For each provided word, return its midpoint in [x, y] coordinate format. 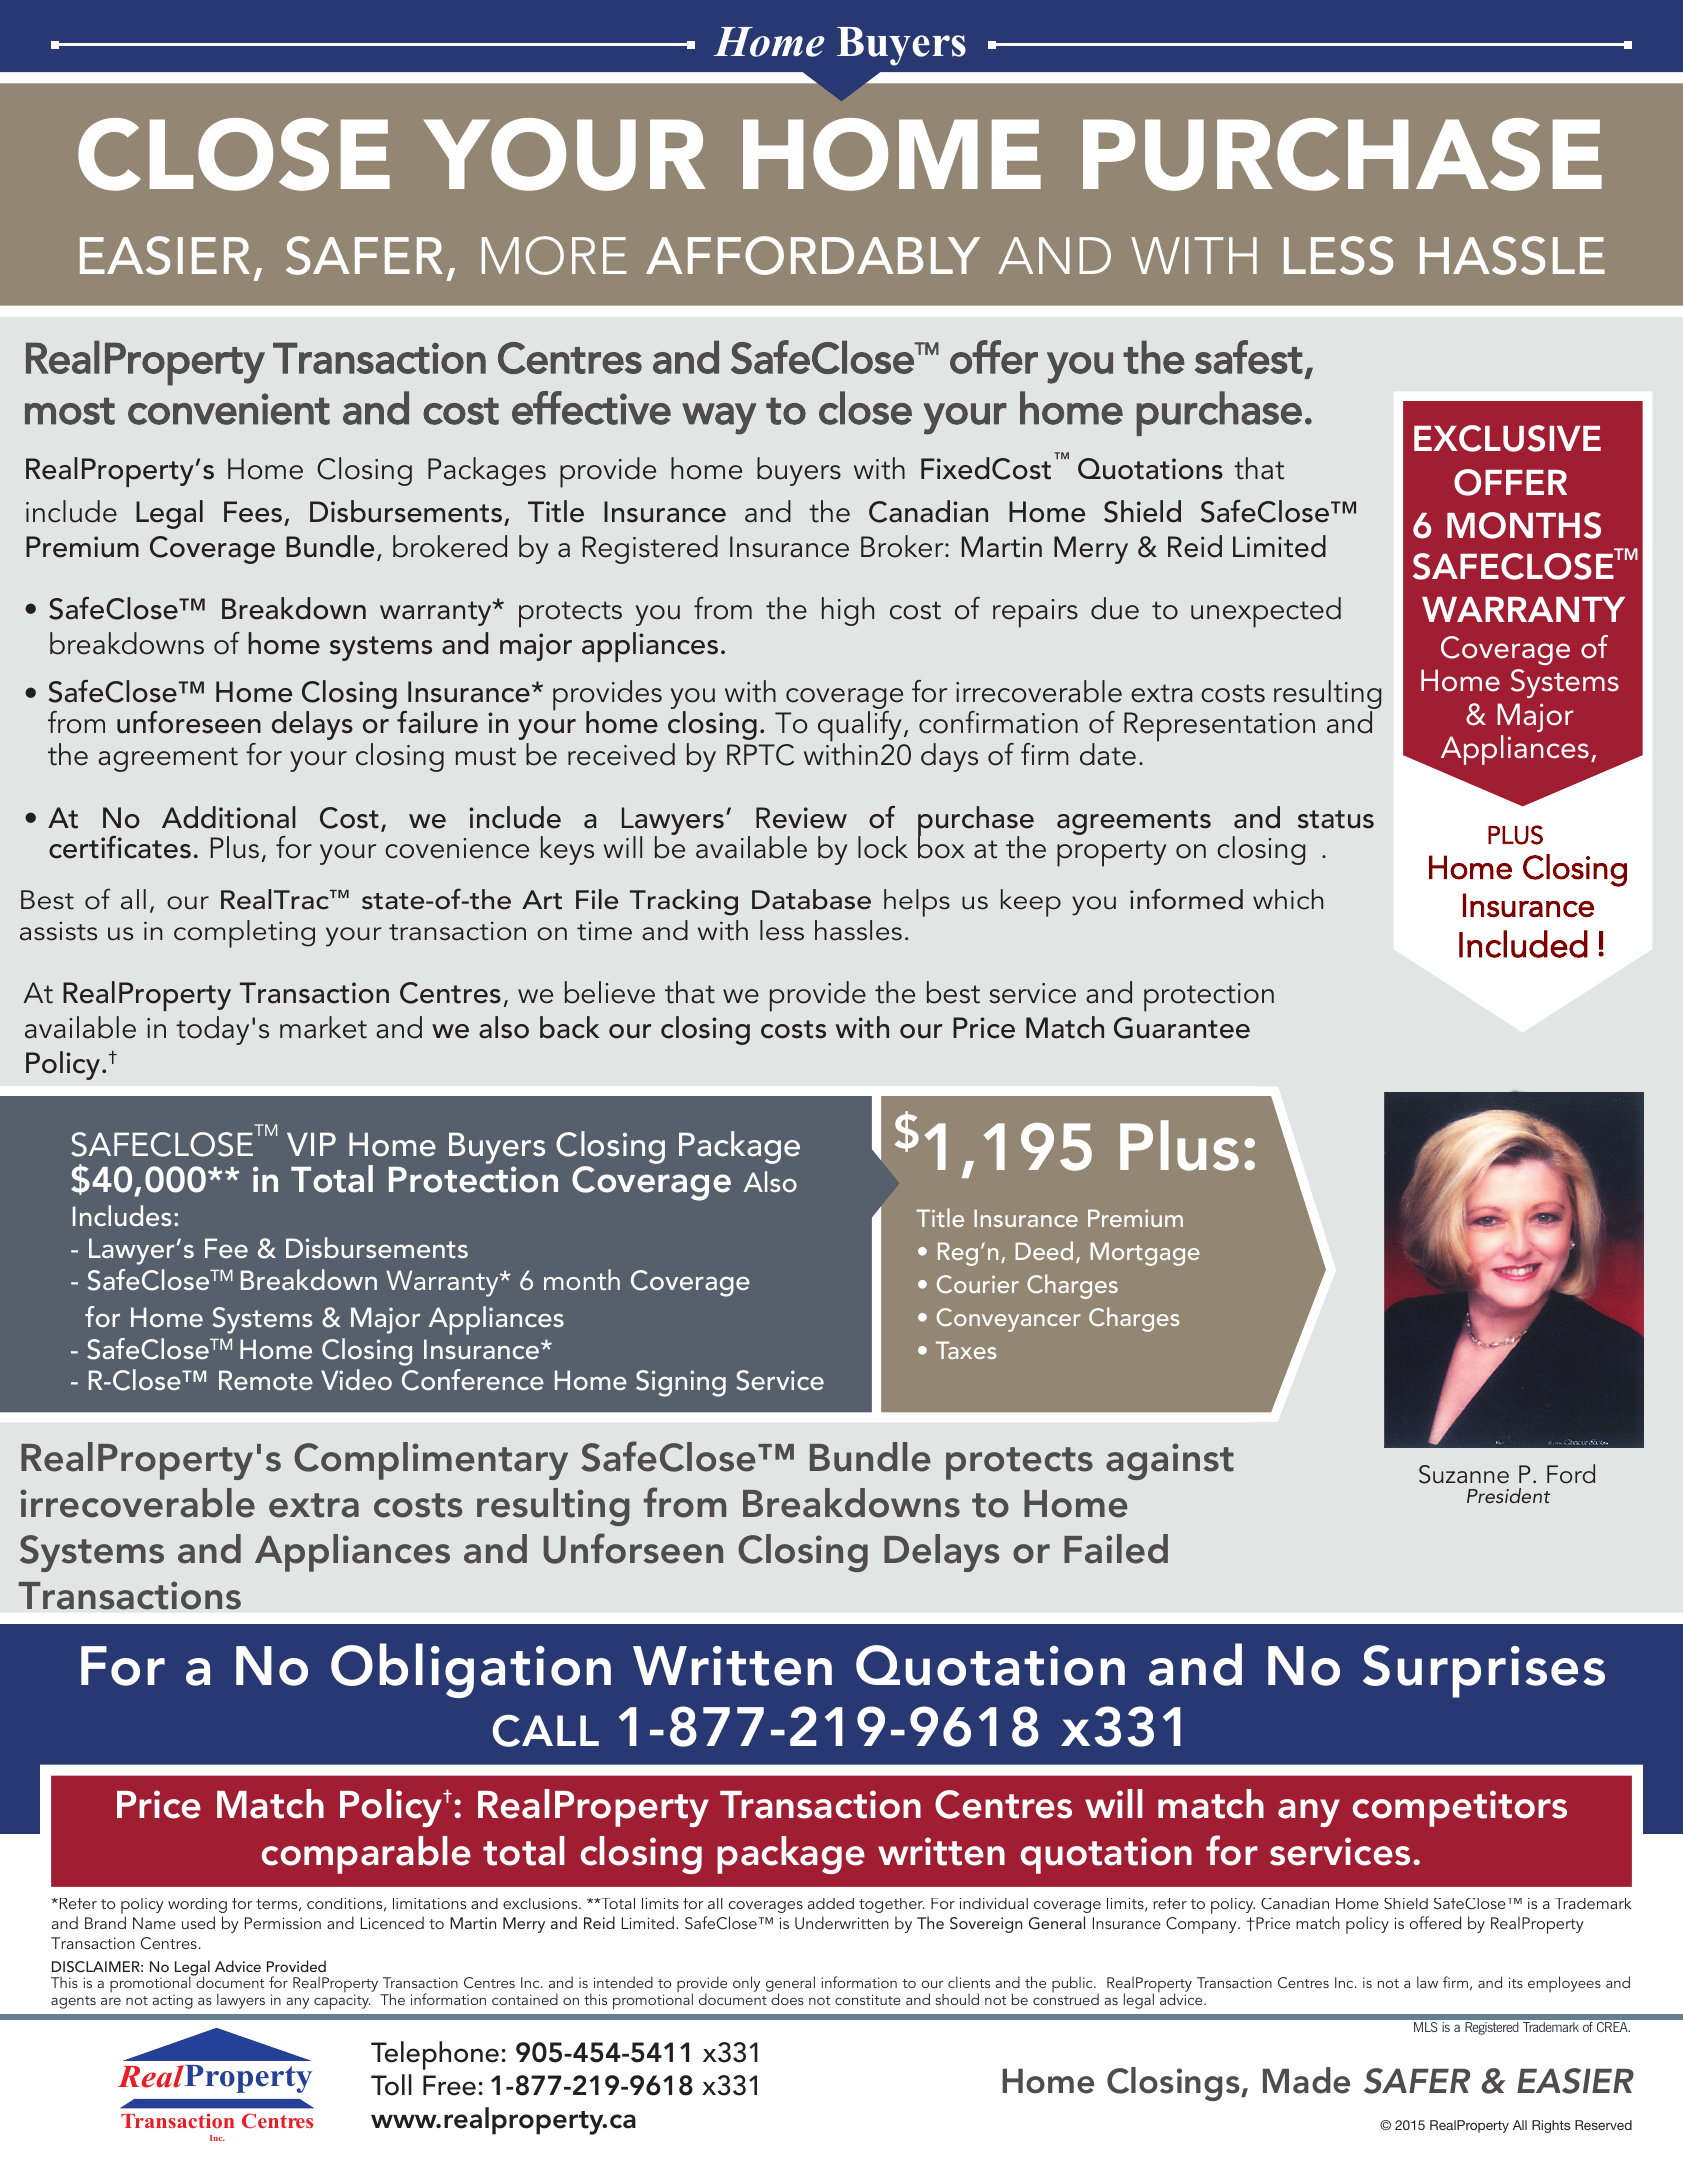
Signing [681, 1383]
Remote [266, 1380]
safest [1249, 357]
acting [173, 2001]
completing [244, 934]
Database [811, 899]
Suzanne [1464, 1474]
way [719, 419]
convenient [229, 409]
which [1288, 899]
